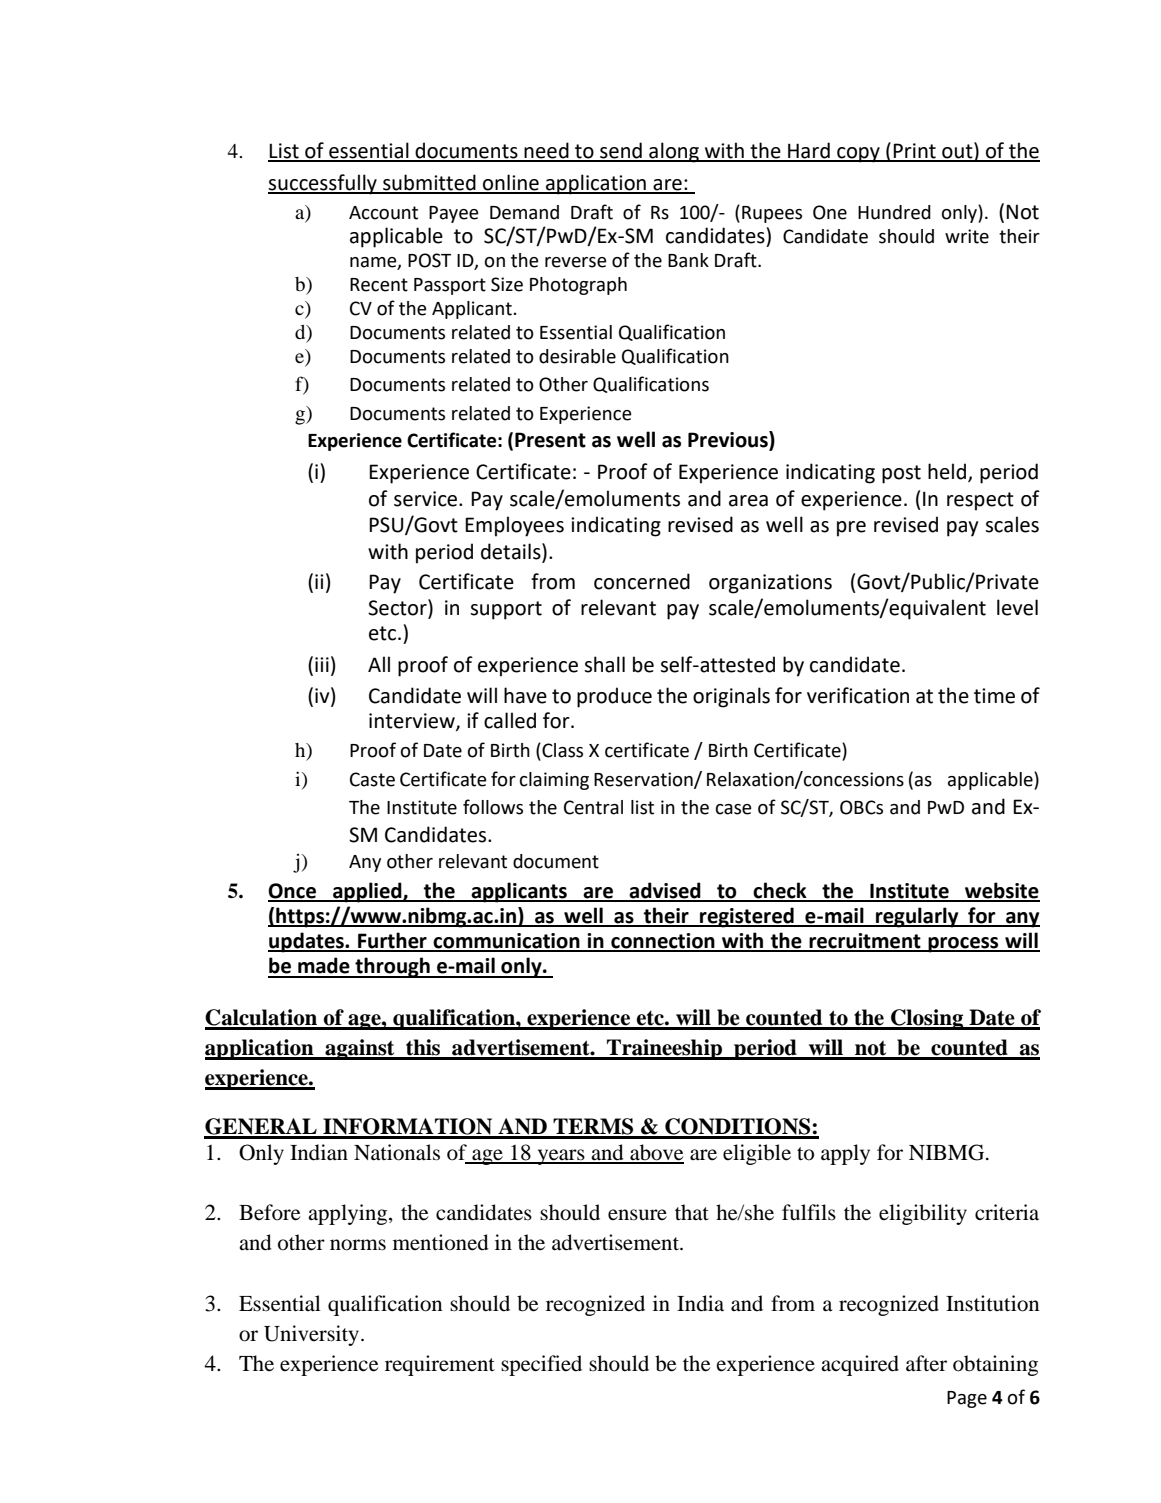 The height and width of the document is (1503, 1161). What do you see at coordinates (994, 696) in the document?
I see `time` at bounding box center [994, 696].
